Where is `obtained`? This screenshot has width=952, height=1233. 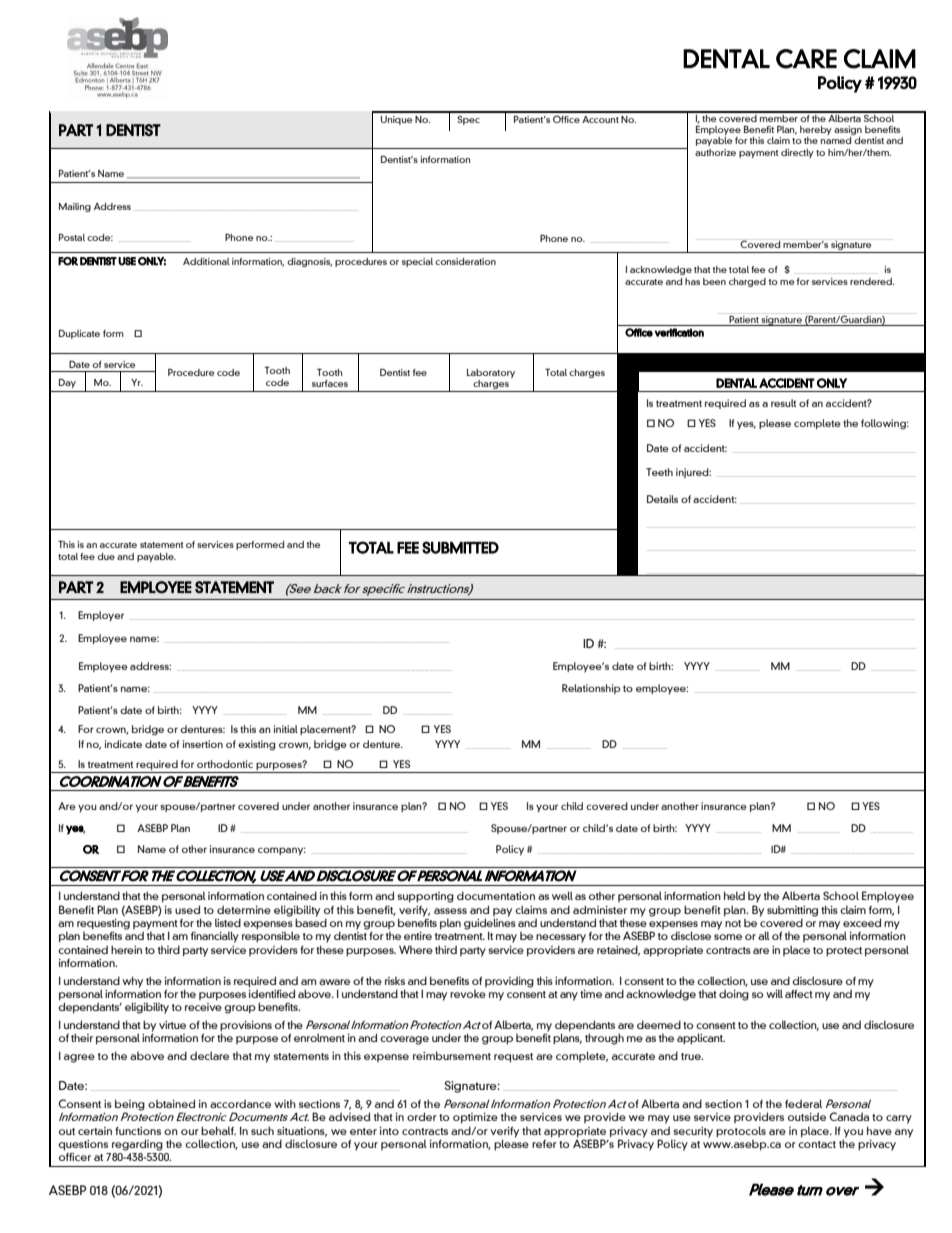 obtained is located at coordinates (171, 1103).
